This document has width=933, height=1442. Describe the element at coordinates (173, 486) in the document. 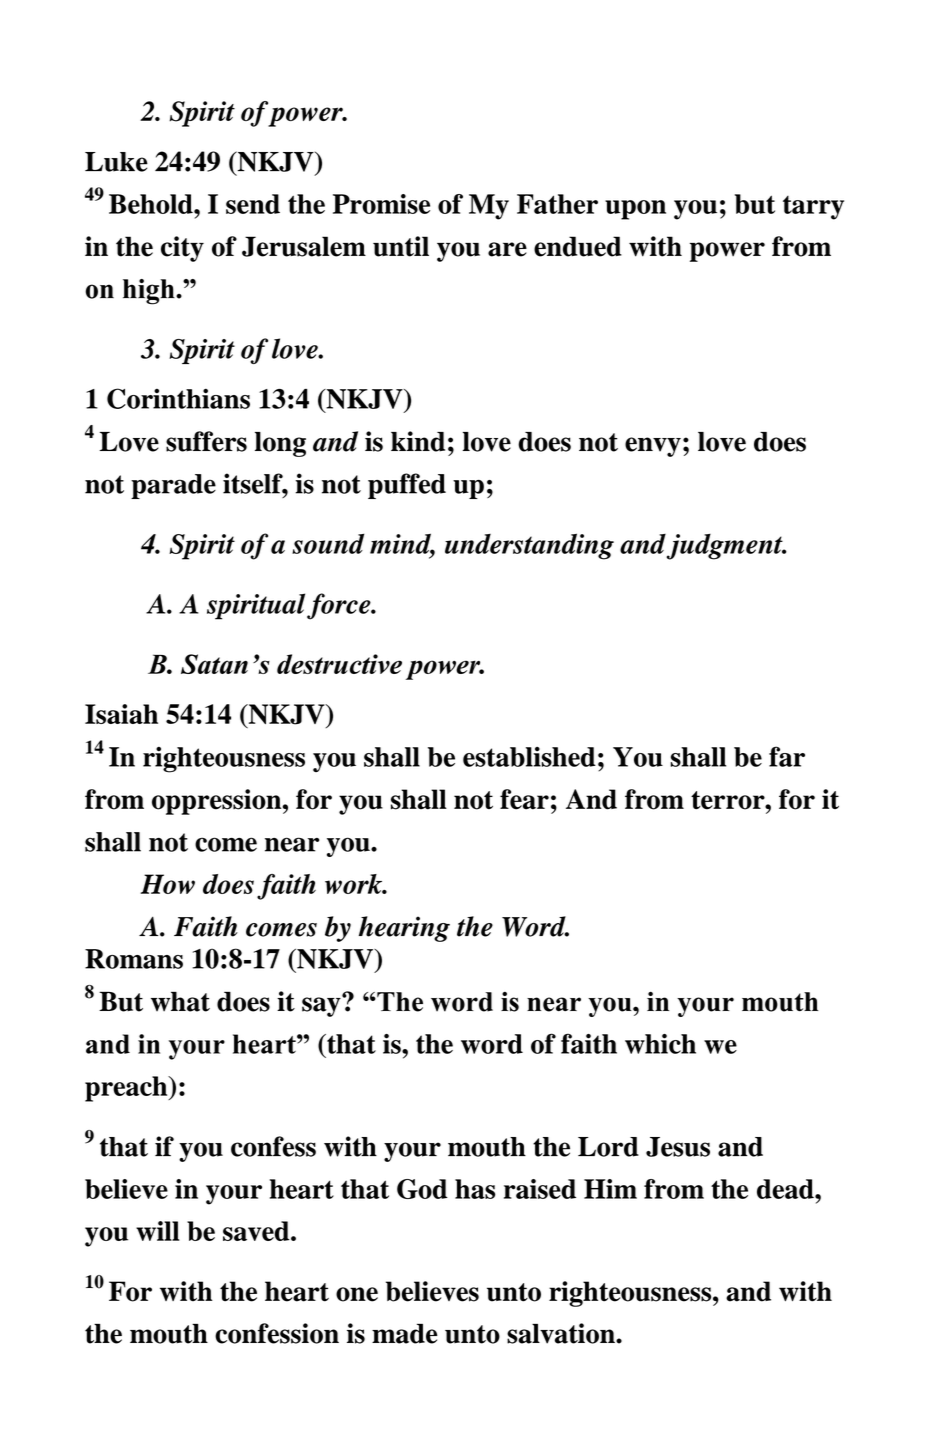

I see `parade` at that location.
